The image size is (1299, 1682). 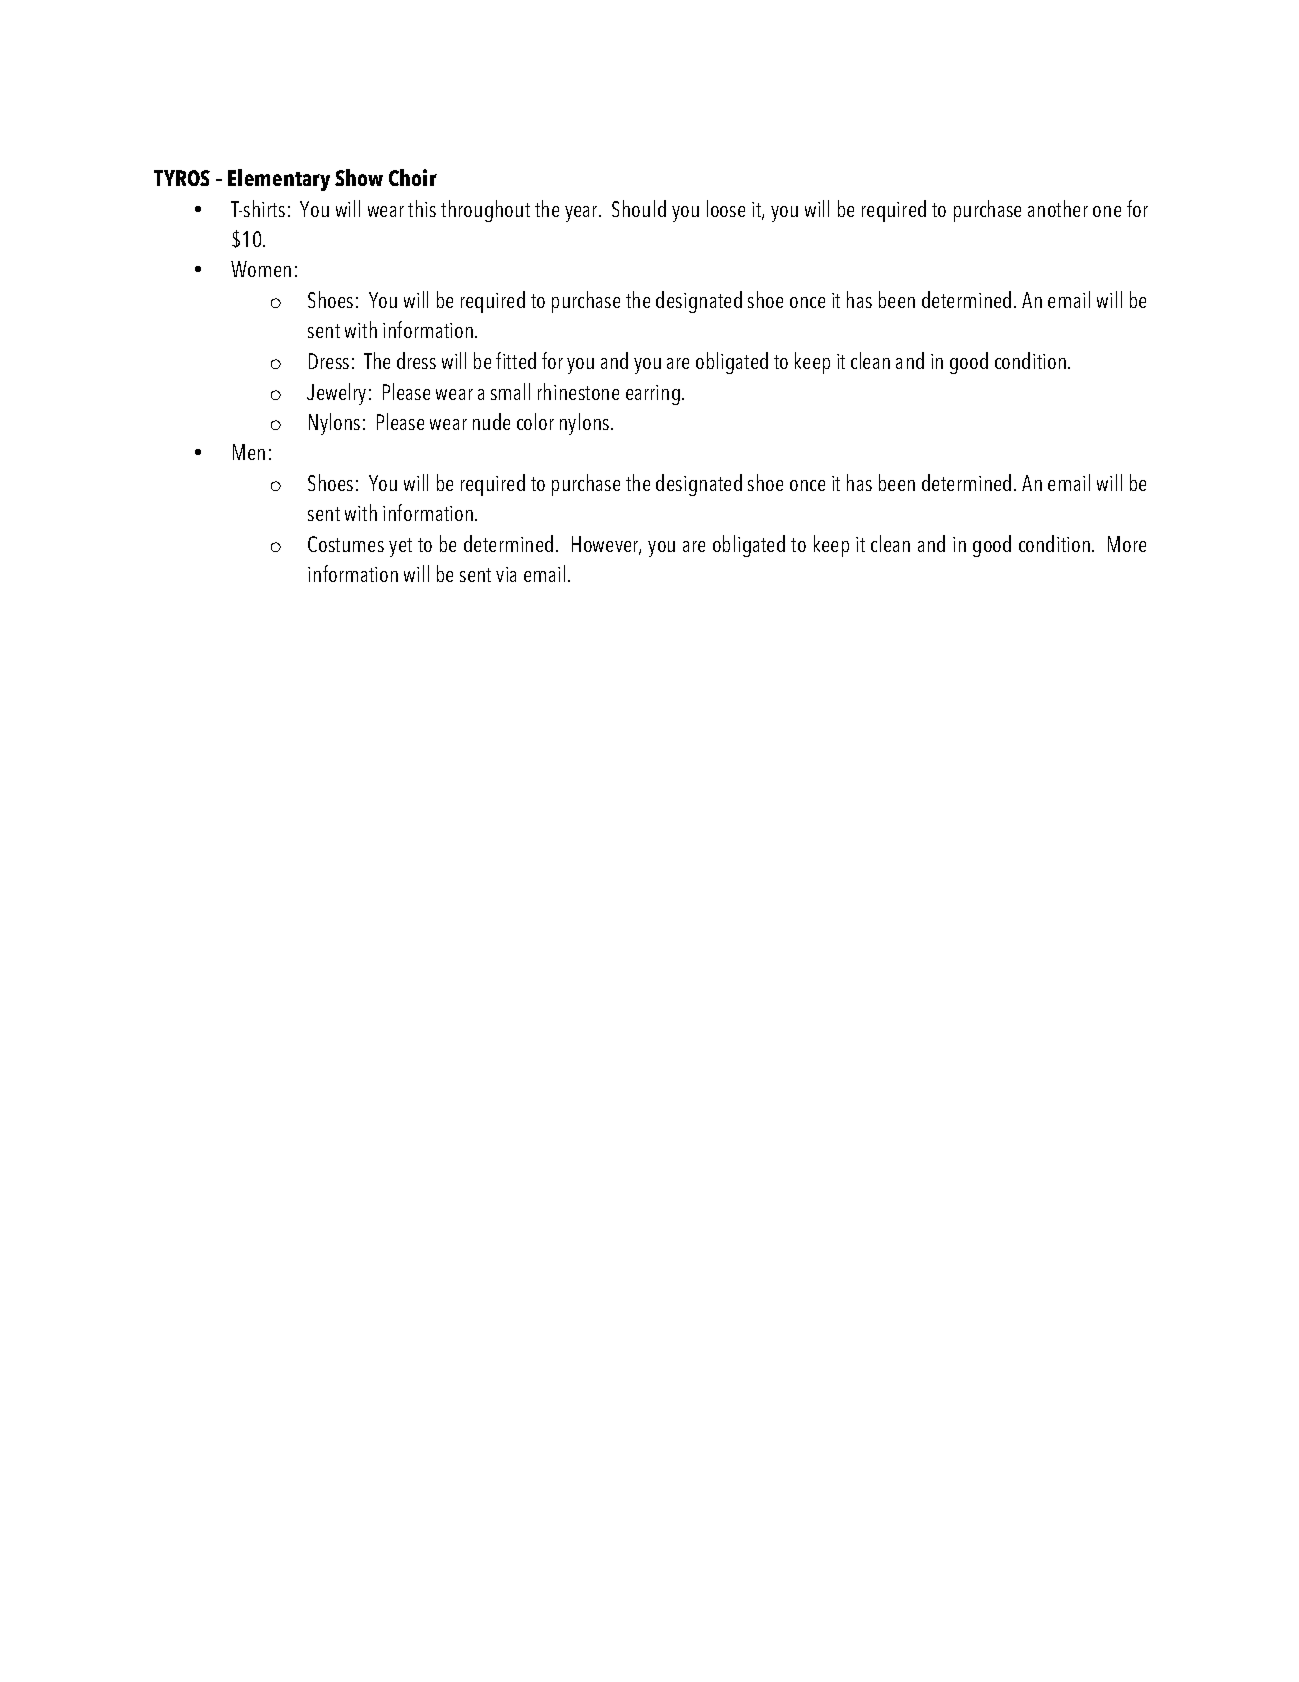 What do you see at coordinates (506, 574) in the screenshot?
I see `via` at bounding box center [506, 574].
